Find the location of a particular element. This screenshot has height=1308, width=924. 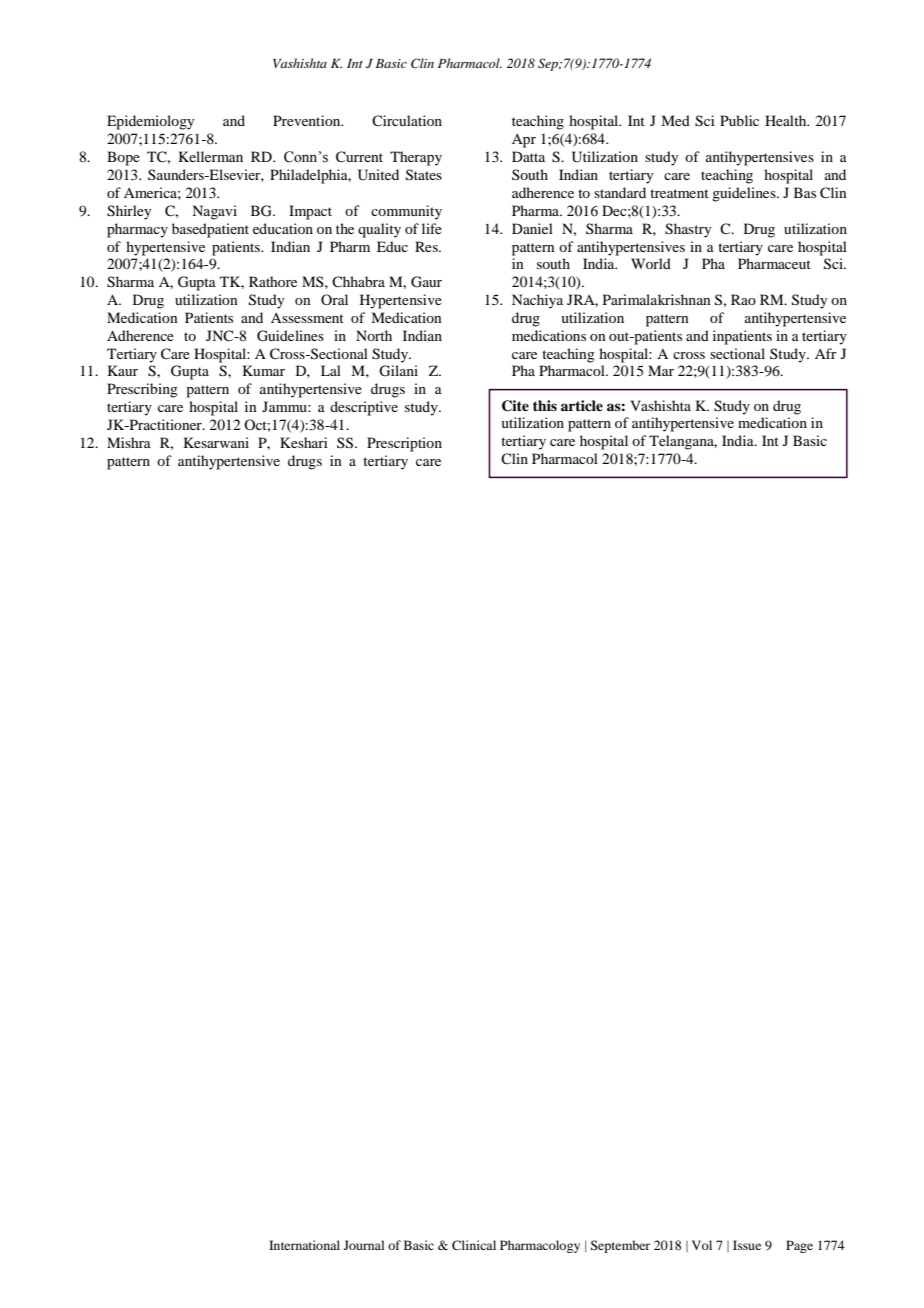

Public is located at coordinates (739, 120).
